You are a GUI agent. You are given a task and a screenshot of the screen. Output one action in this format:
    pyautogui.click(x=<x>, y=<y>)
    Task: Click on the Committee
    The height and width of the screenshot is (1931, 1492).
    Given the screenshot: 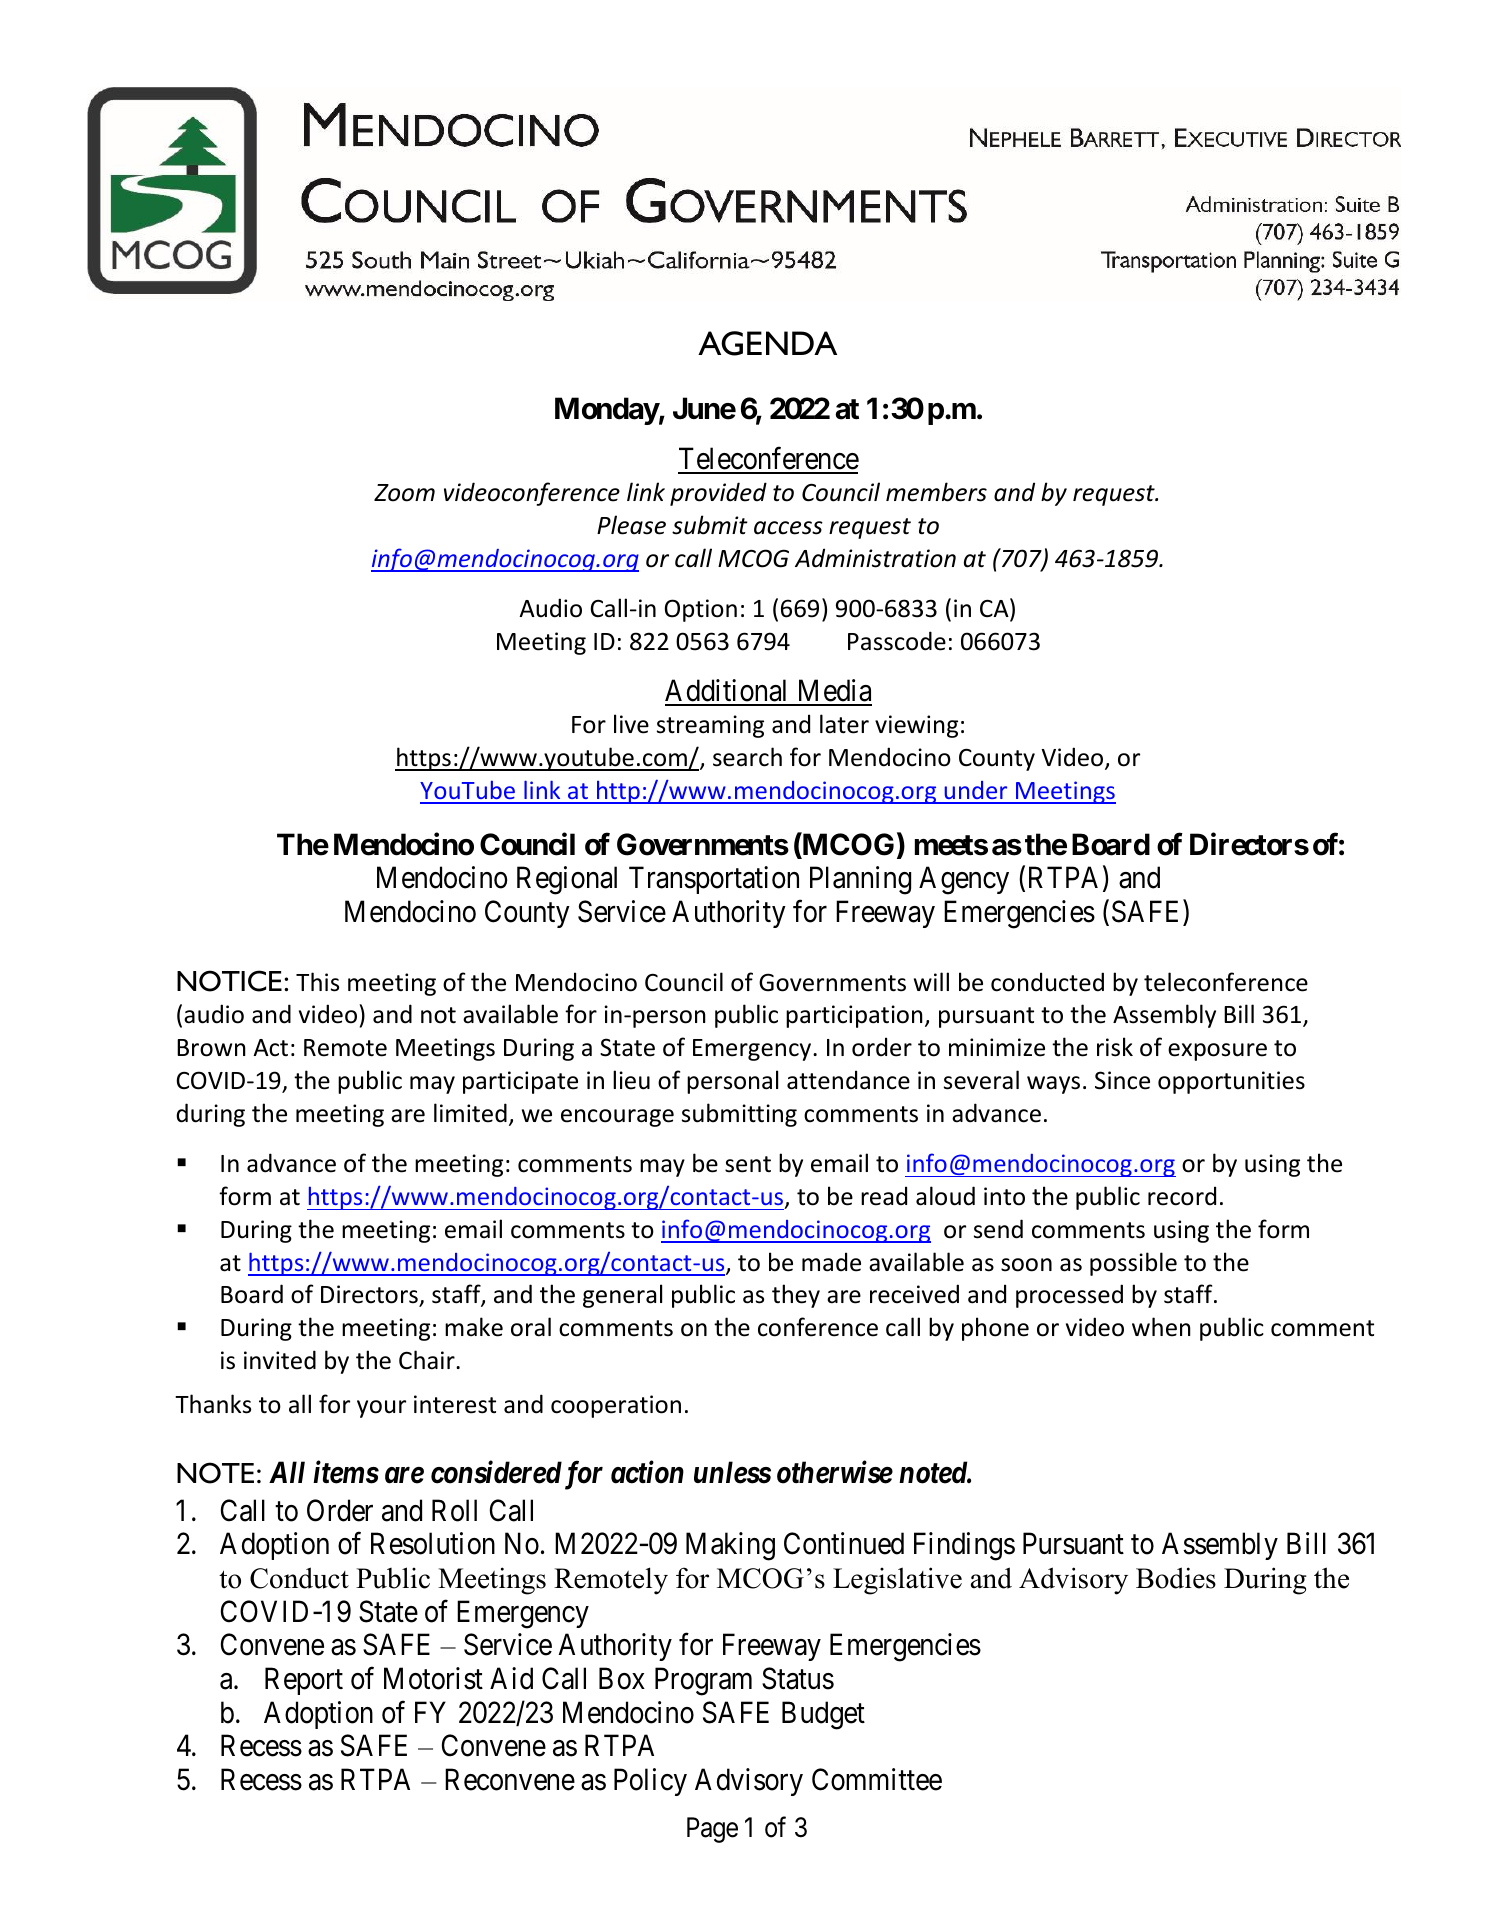 What is the action you would take?
    pyautogui.click(x=877, y=1779)
